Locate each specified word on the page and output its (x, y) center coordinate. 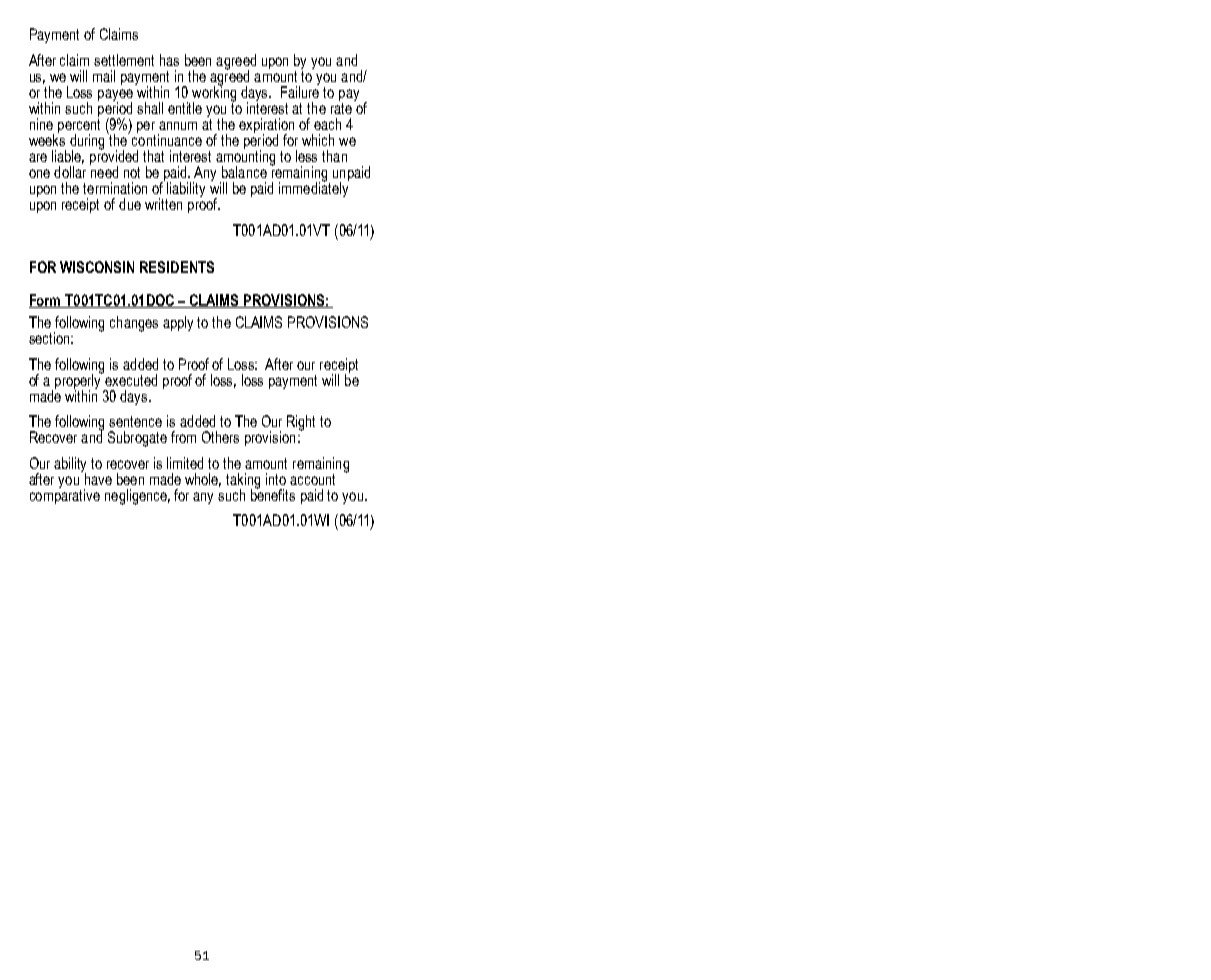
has (169, 60)
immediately (314, 188)
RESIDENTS (177, 267)
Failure (300, 91)
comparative (65, 495)
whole (203, 480)
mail (104, 76)
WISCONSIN (97, 267)
